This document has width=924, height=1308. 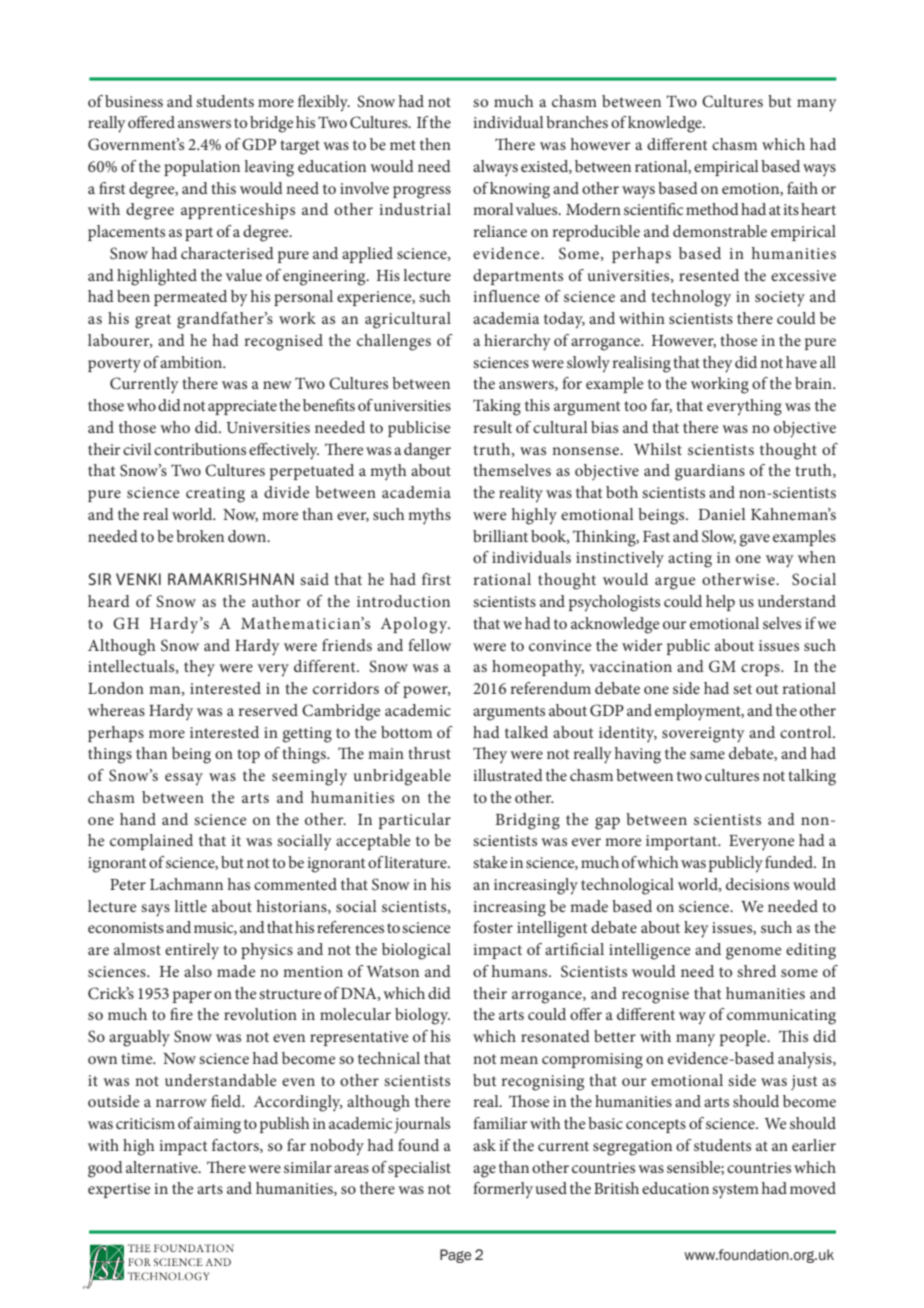 I want to click on population, so click(x=202, y=168).
